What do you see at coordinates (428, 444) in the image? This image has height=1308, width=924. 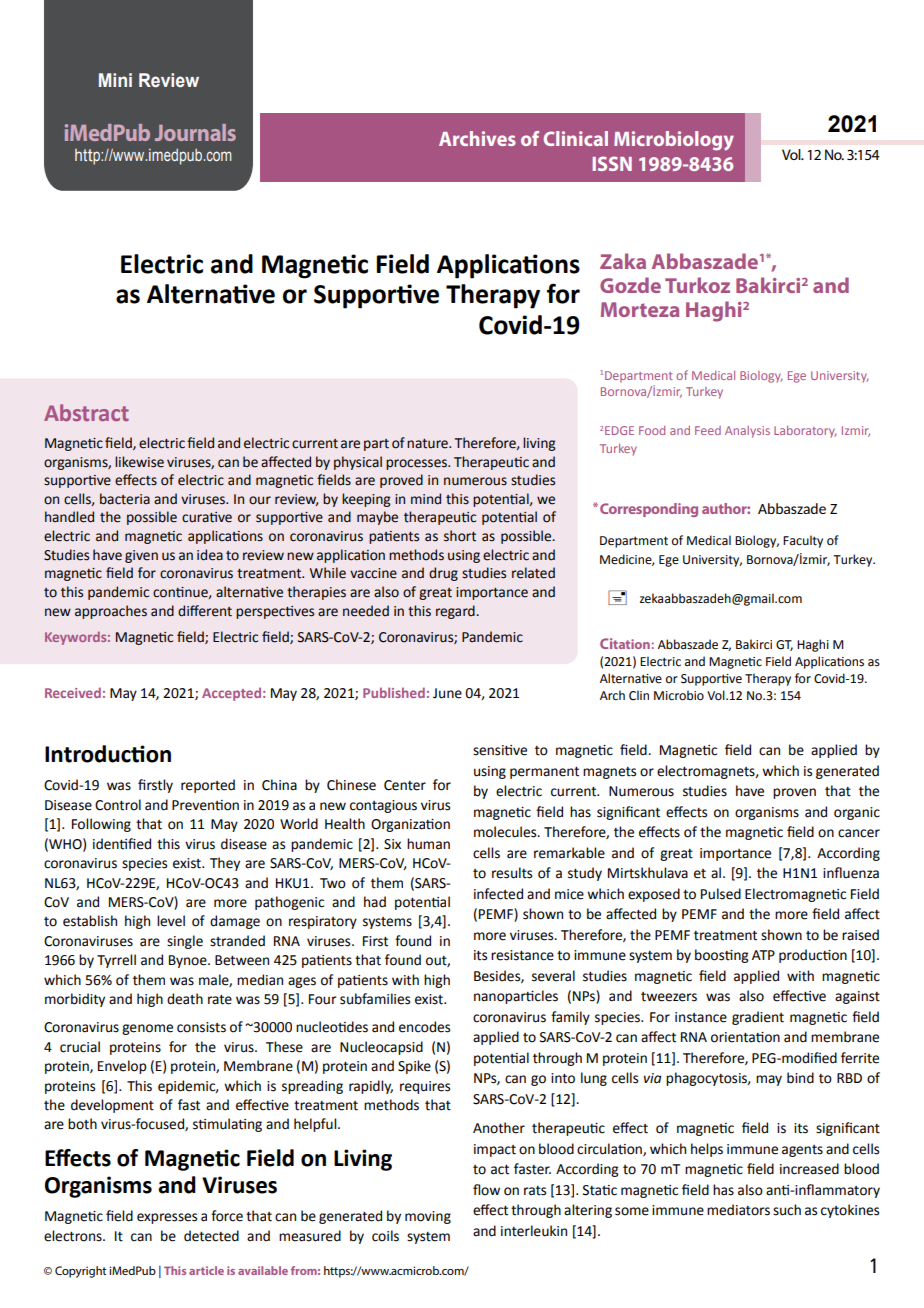 I see `nature` at bounding box center [428, 444].
